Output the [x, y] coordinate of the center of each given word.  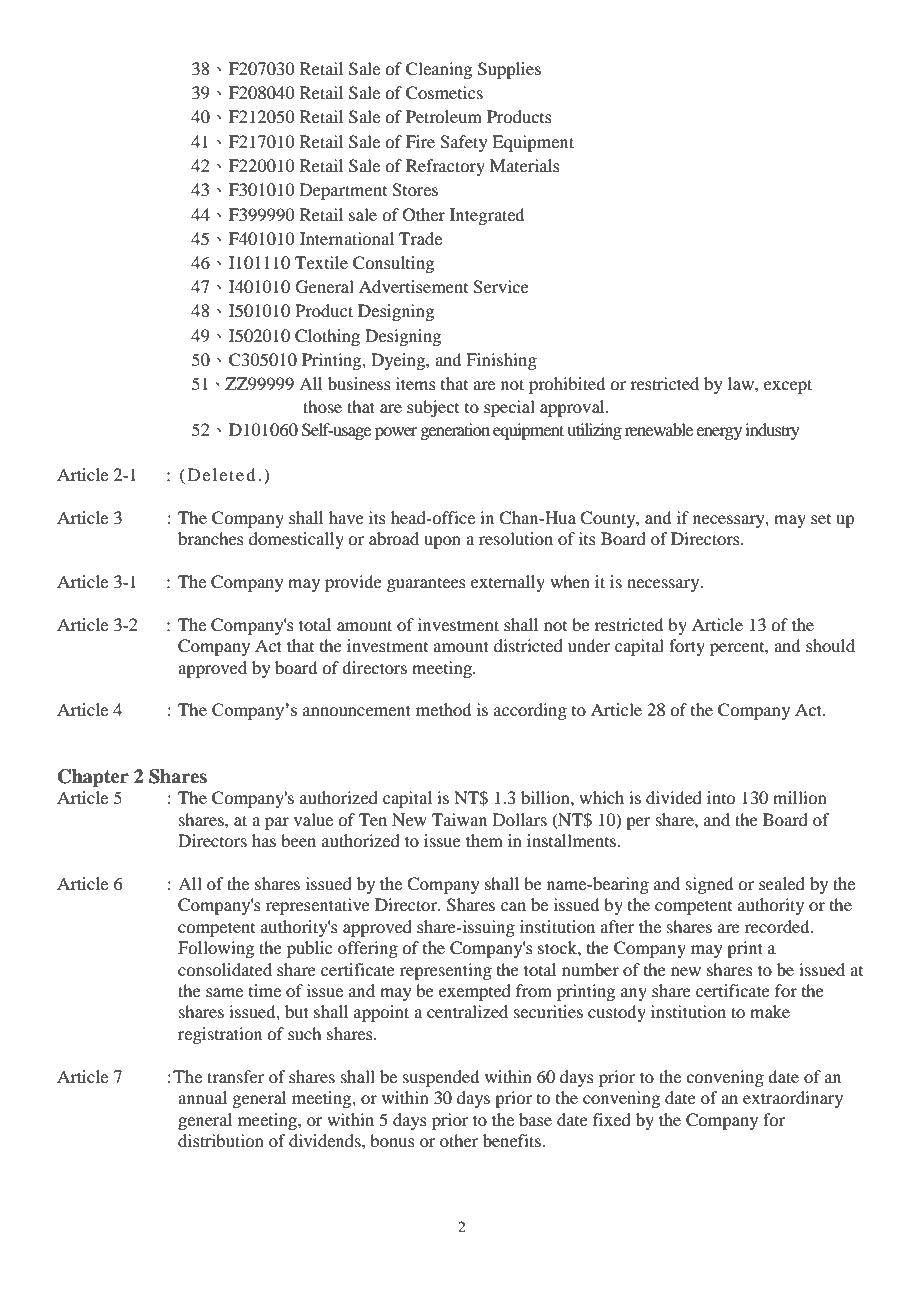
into [721, 797]
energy [719, 433]
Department [343, 191]
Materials [525, 165]
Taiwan [459, 819]
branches [211, 538]
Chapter [93, 778]
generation [455, 431]
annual [202, 1097]
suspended [441, 1078]
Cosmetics [444, 93]
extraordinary [793, 1099]
